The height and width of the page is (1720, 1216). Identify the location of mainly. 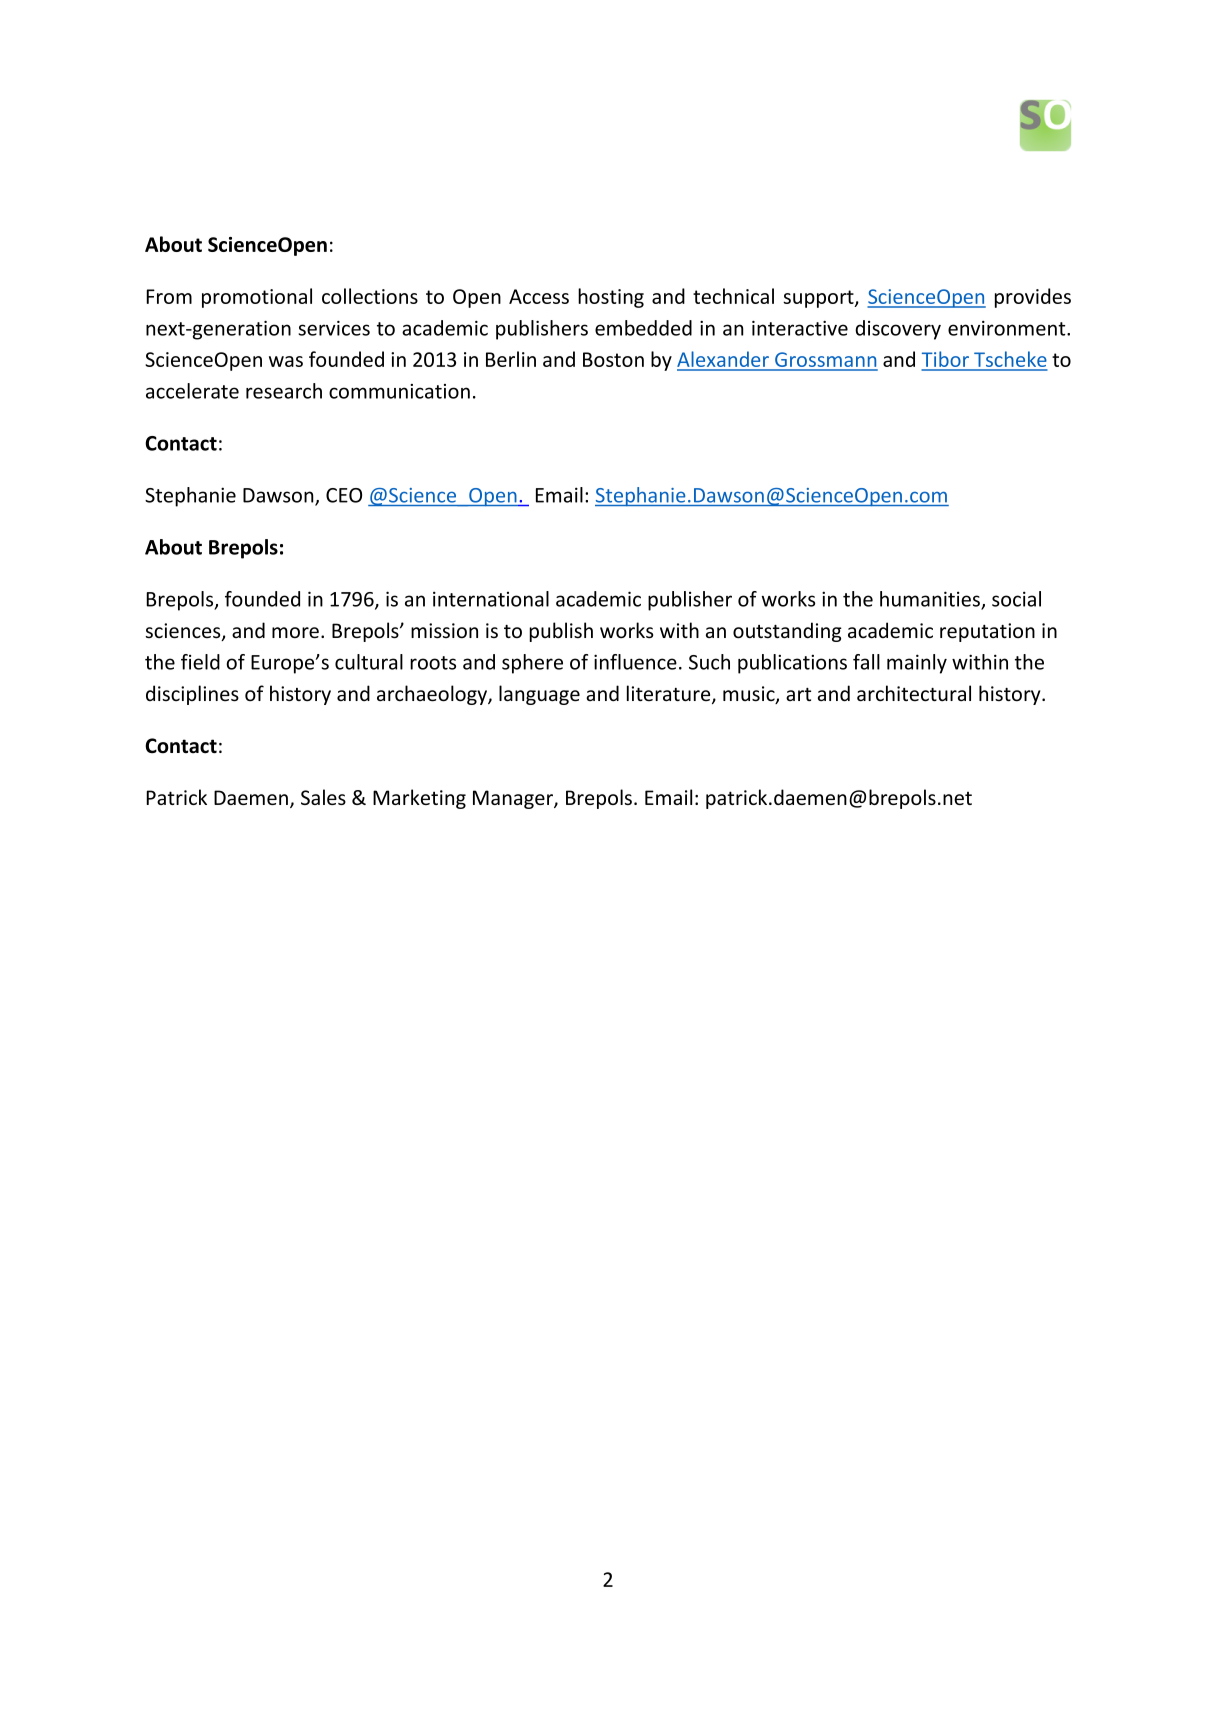
(917, 664).
